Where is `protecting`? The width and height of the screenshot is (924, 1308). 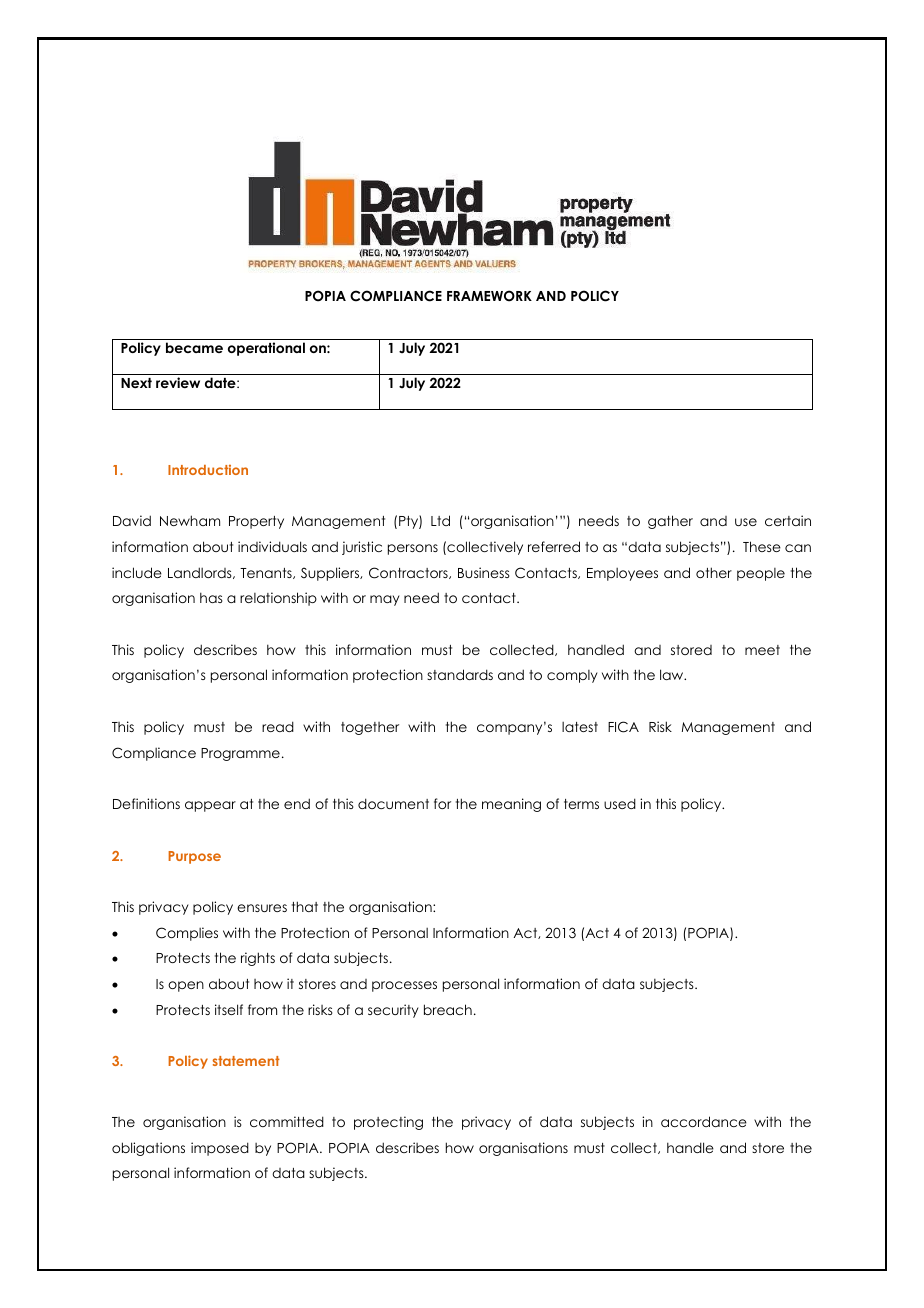
protecting is located at coordinates (388, 1123).
